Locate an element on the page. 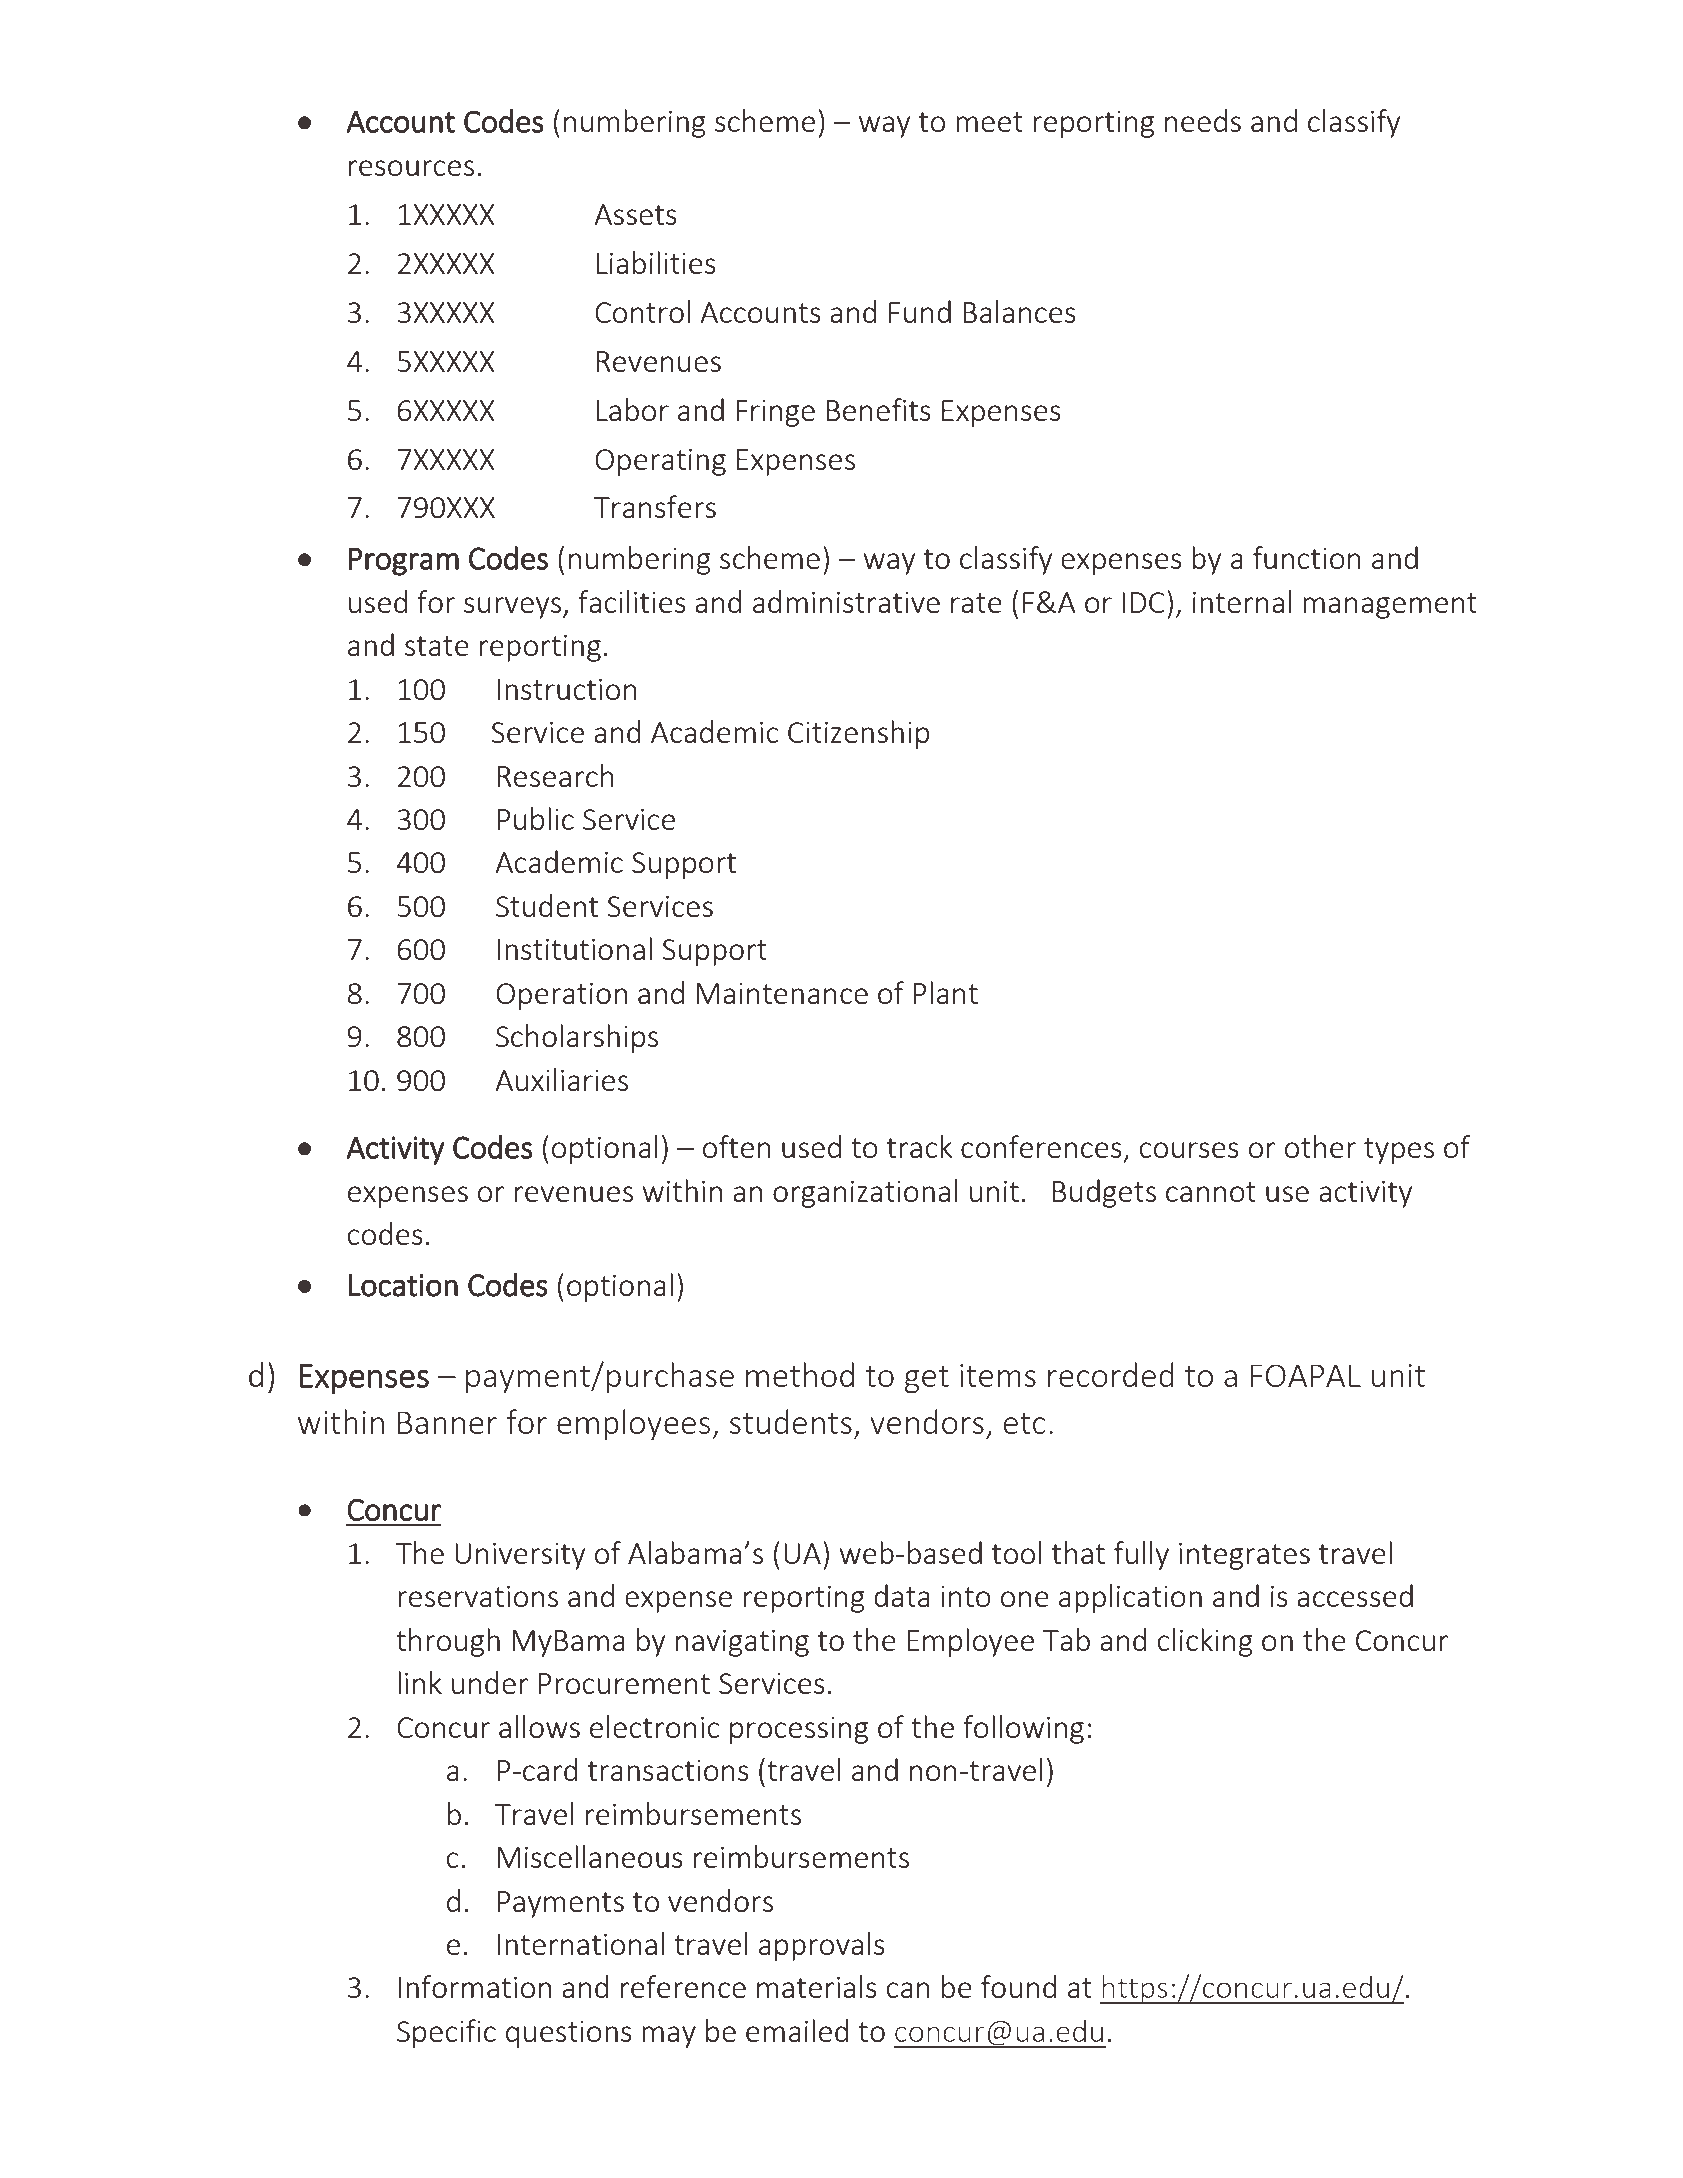 The image size is (1683, 2178). Auxiliaries is located at coordinates (561, 1079).
